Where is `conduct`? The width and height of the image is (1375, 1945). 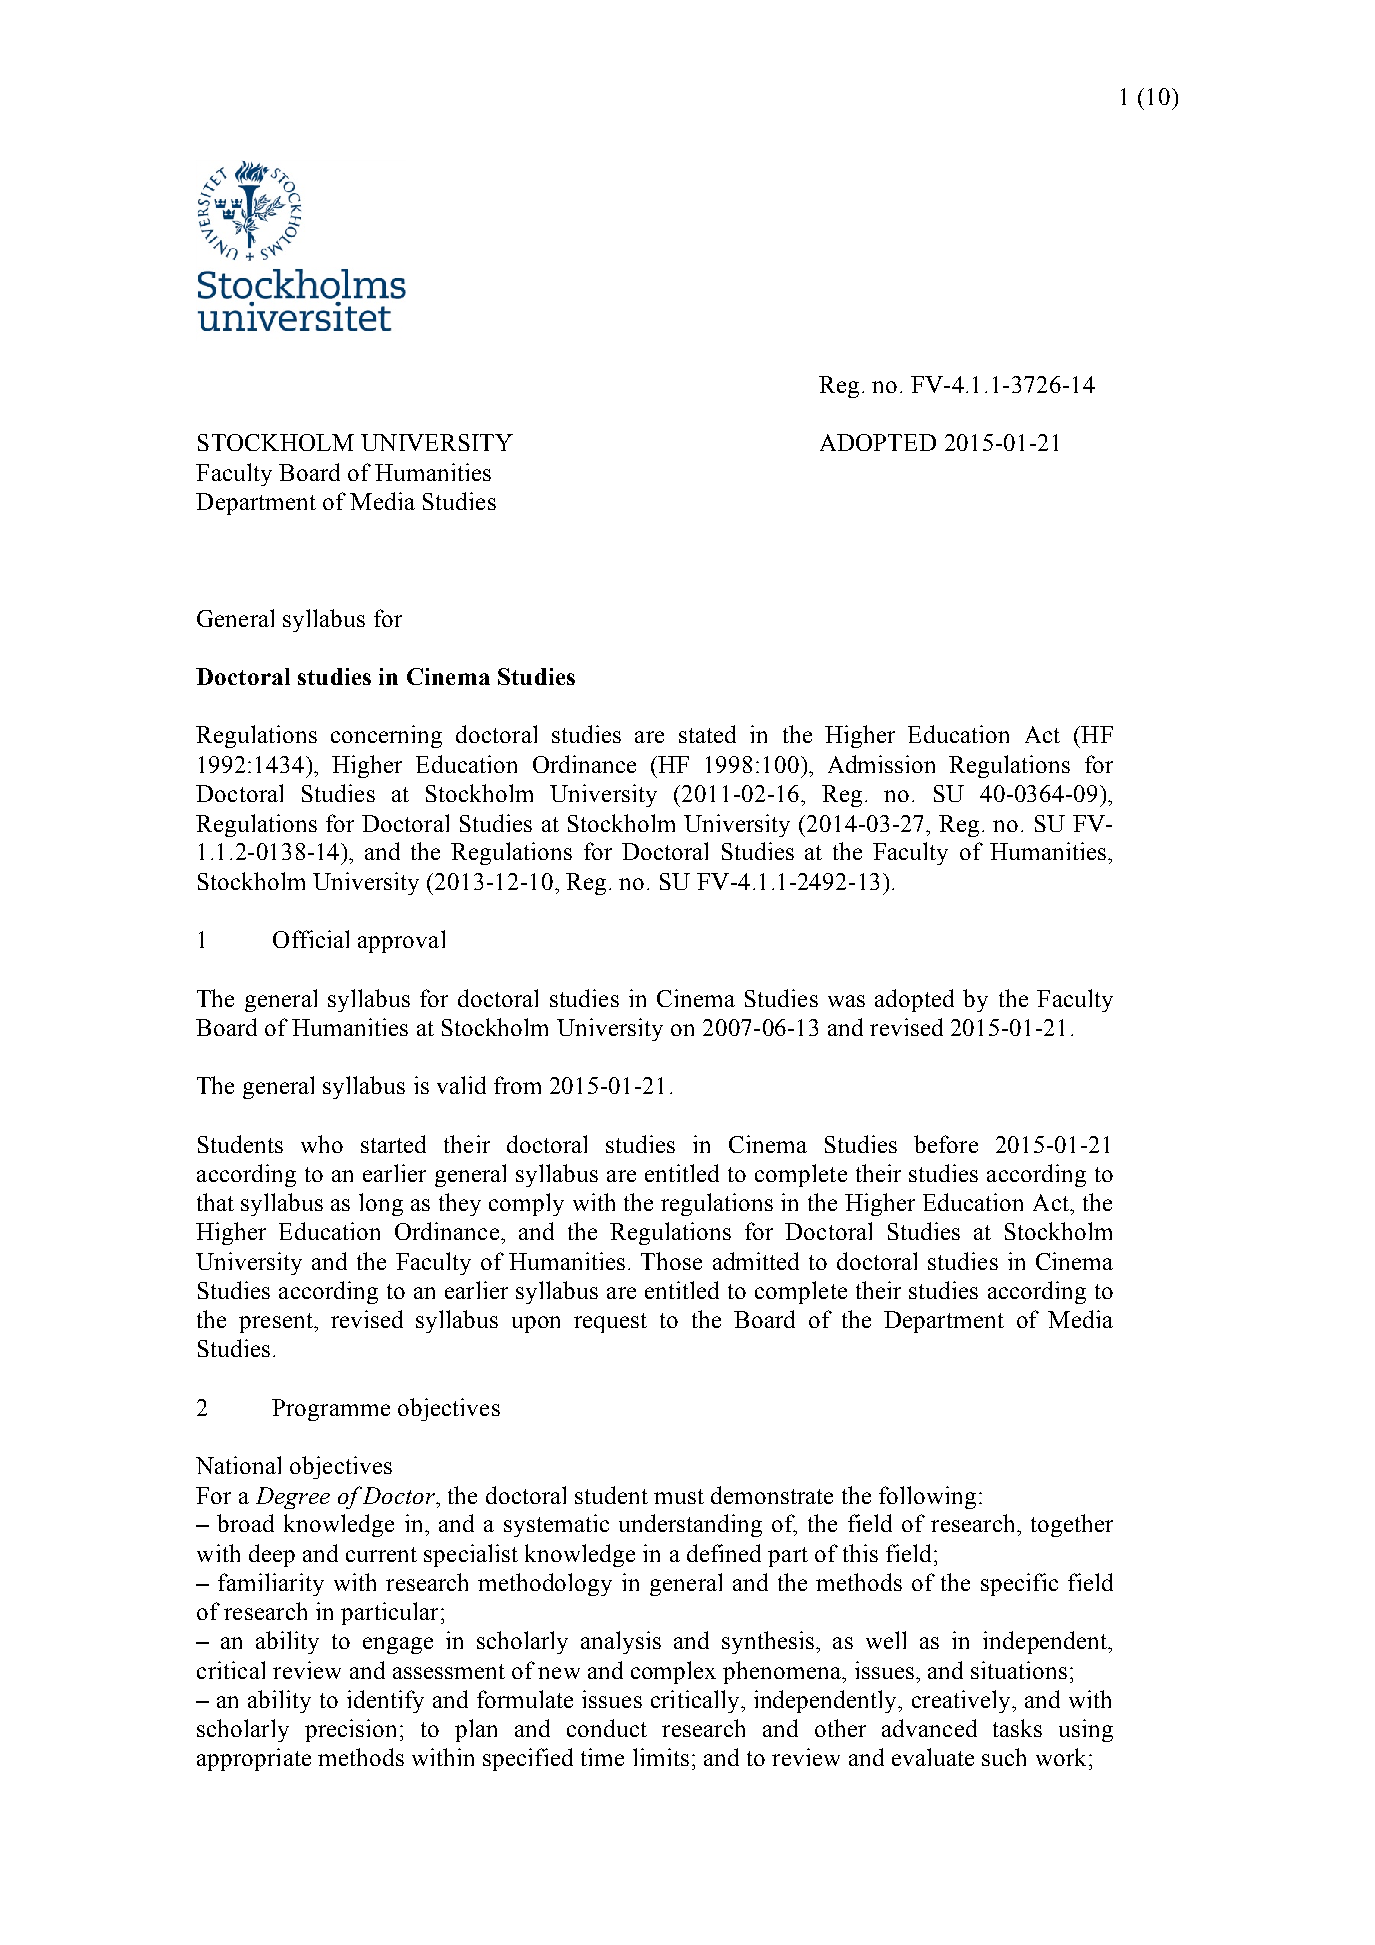
conduct is located at coordinates (607, 1728).
